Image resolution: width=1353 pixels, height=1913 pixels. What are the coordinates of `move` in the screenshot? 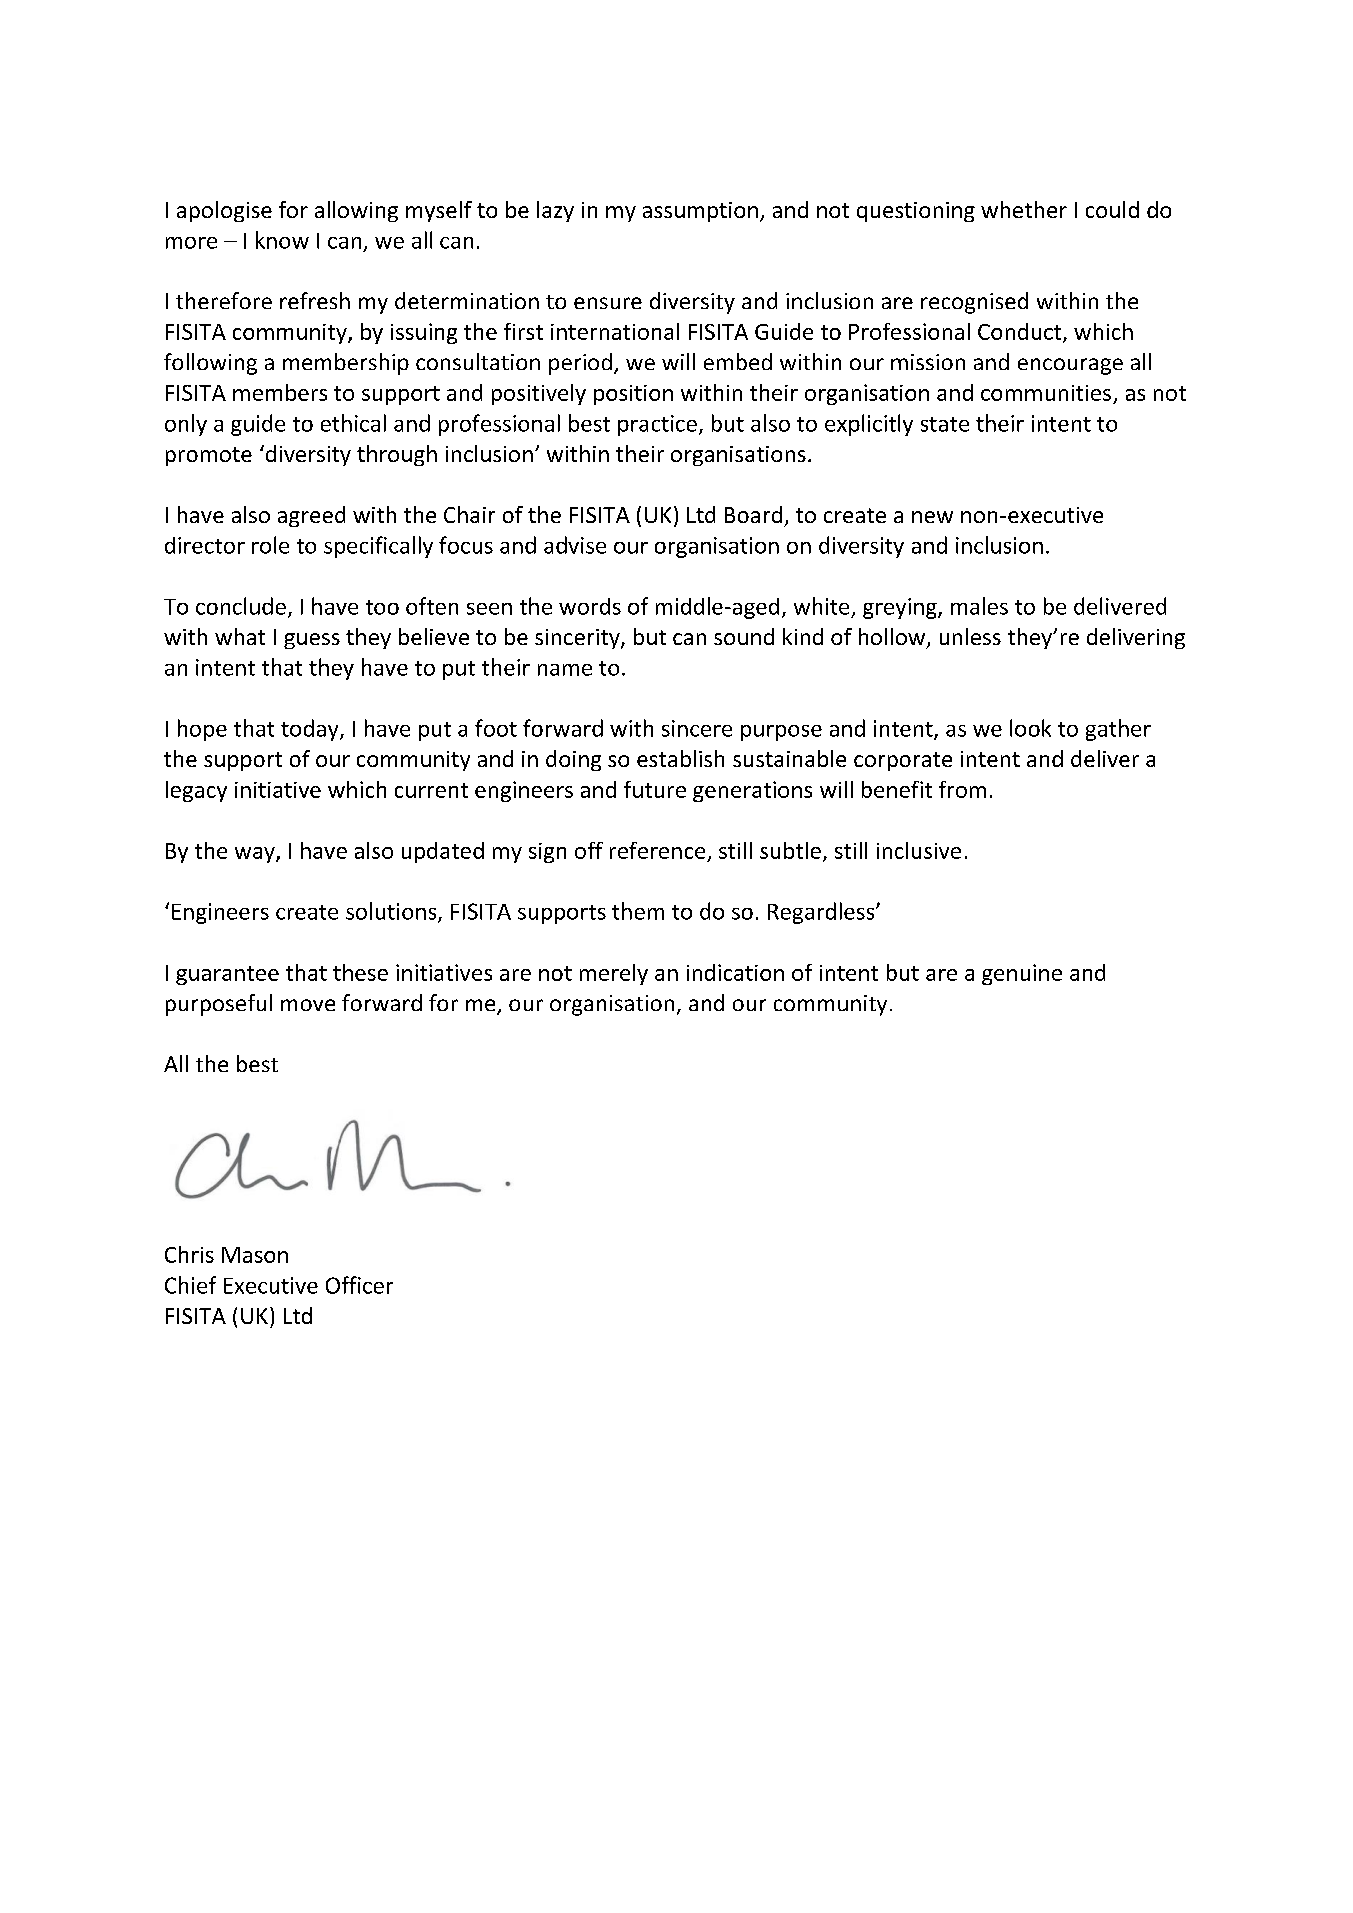 It's located at (308, 1005).
